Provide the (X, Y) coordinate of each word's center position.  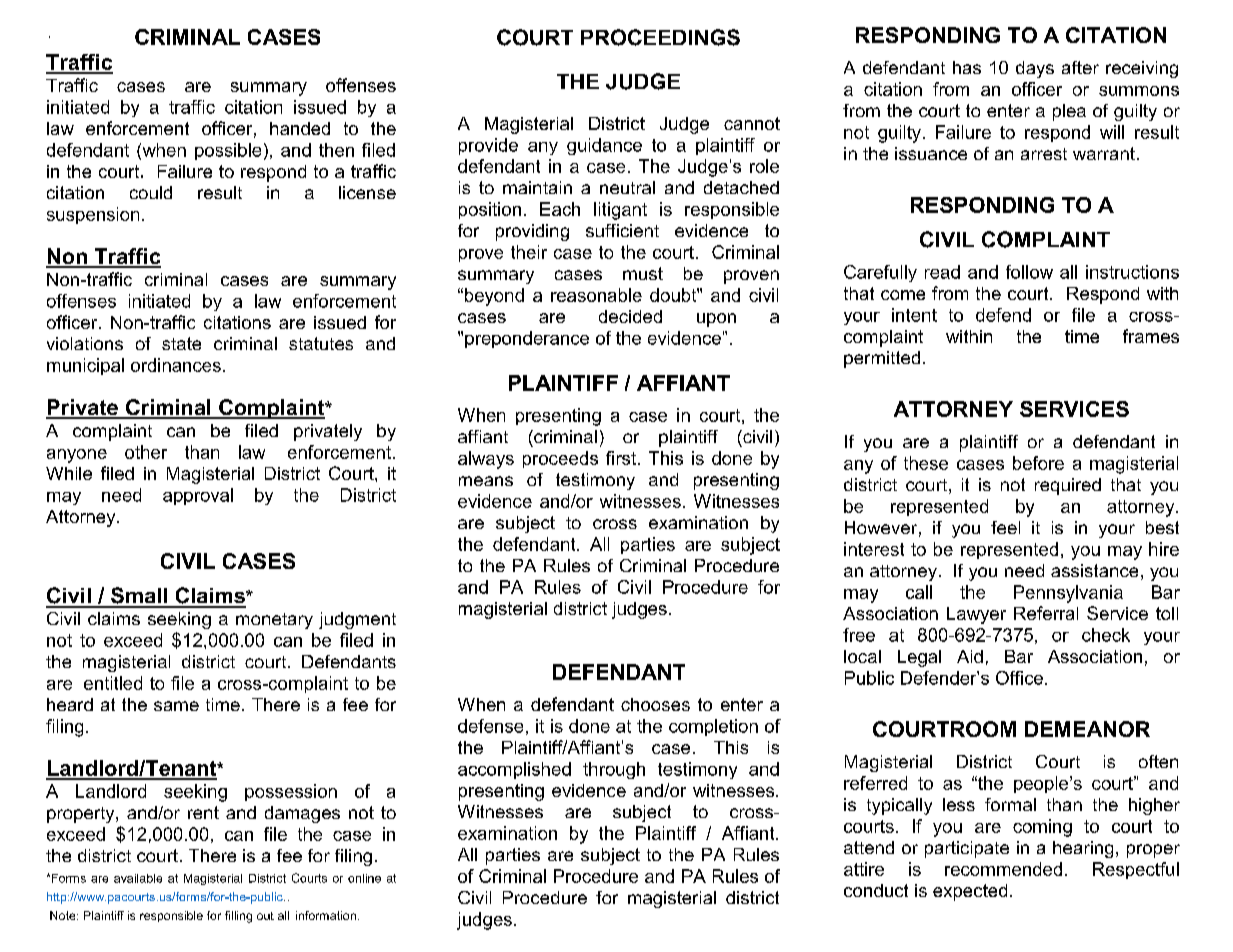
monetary (274, 621)
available (138, 878)
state (181, 343)
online (364, 878)
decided (630, 316)
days (1035, 69)
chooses (655, 704)
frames (1151, 336)
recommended (1003, 869)
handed (300, 128)
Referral (1046, 613)
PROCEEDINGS (660, 37)
